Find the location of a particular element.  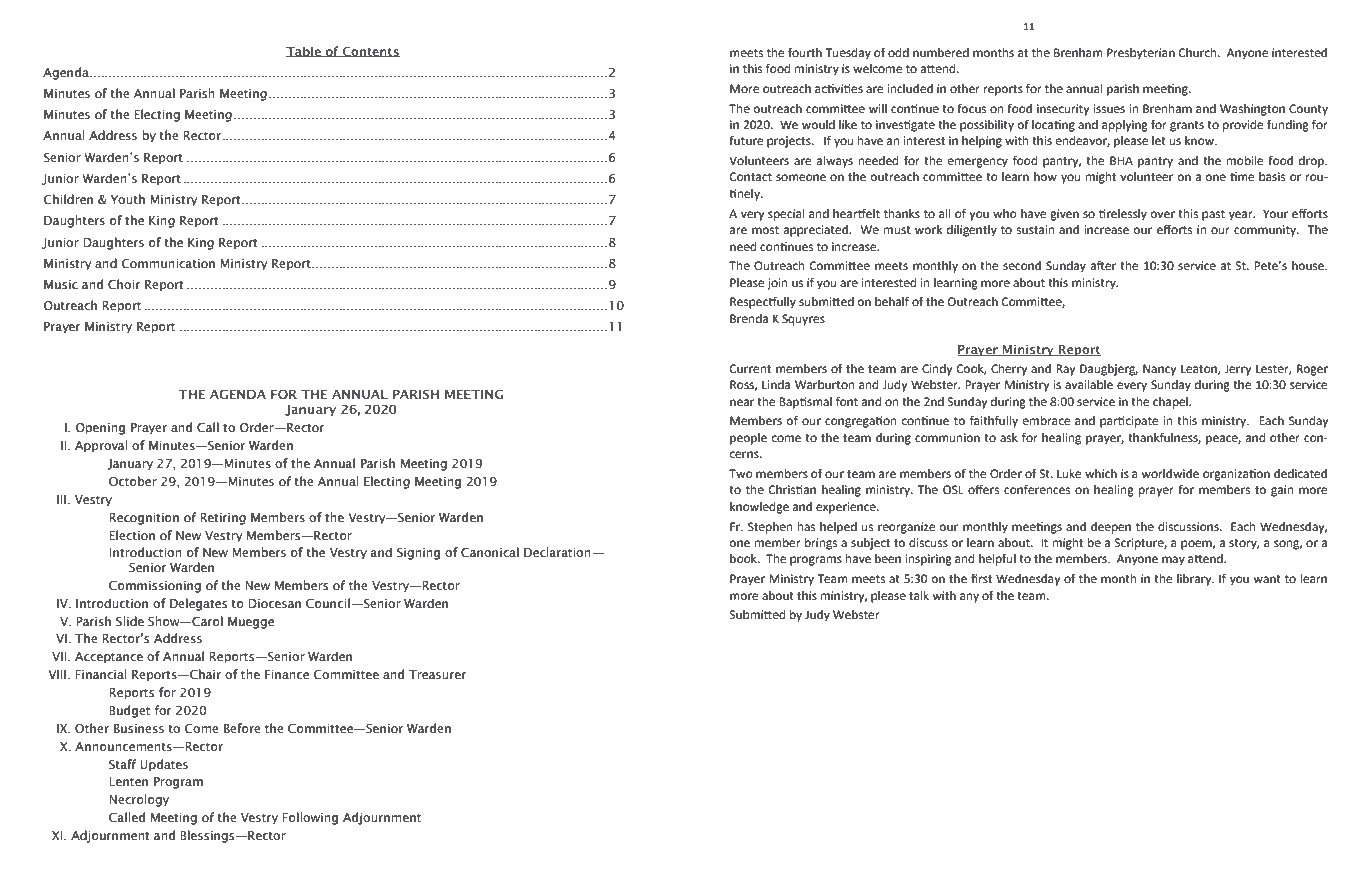

Lenten is located at coordinates (128, 781).
